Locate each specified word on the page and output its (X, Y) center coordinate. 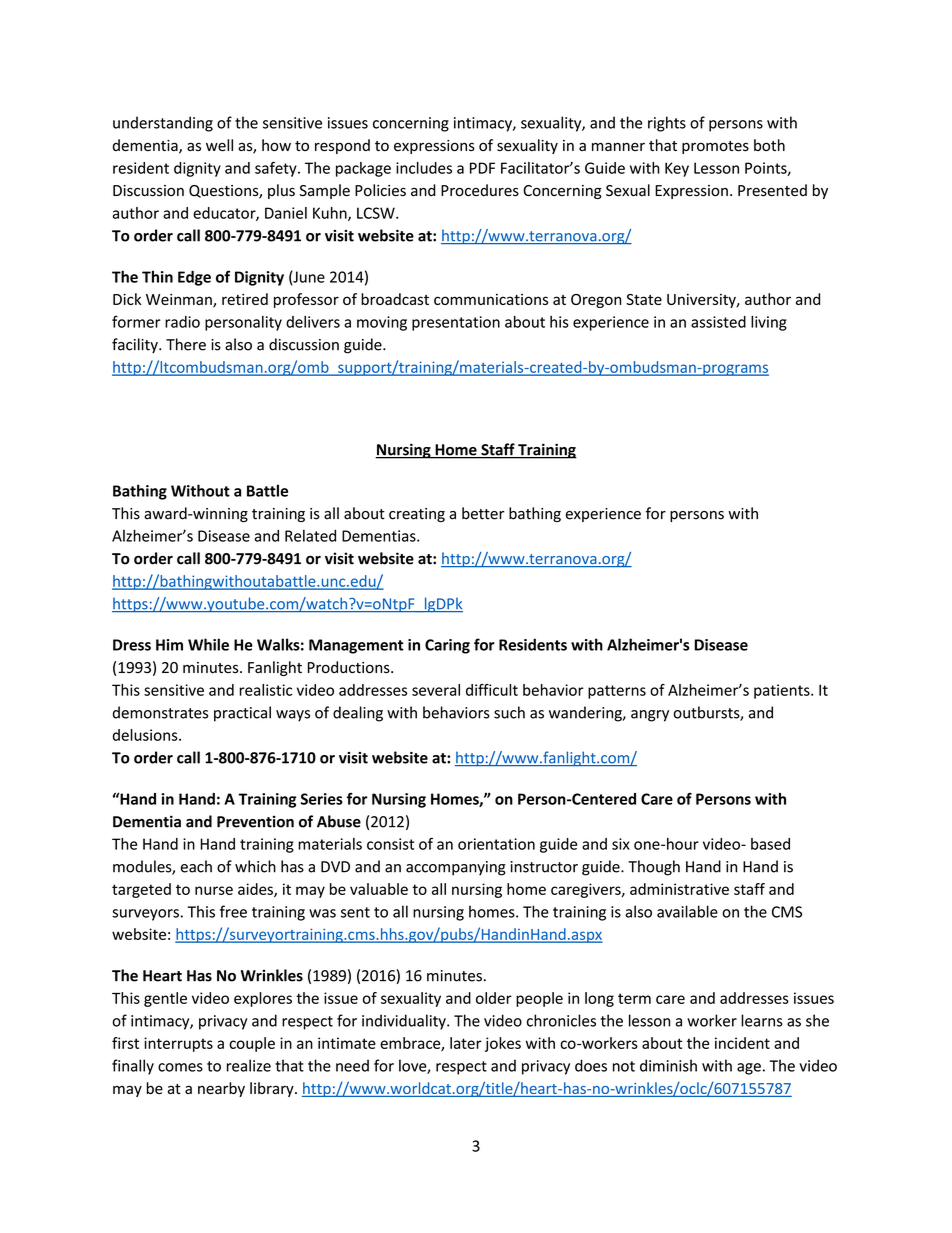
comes (180, 1067)
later (466, 1043)
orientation (496, 844)
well (219, 145)
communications (491, 299)
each (196, 866)
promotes (715, 147)
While (208, 644)
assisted (718, 322)
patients (783, 691)
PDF (482, 168)
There (186, 344)
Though (654, 868)
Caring (447, 646)
